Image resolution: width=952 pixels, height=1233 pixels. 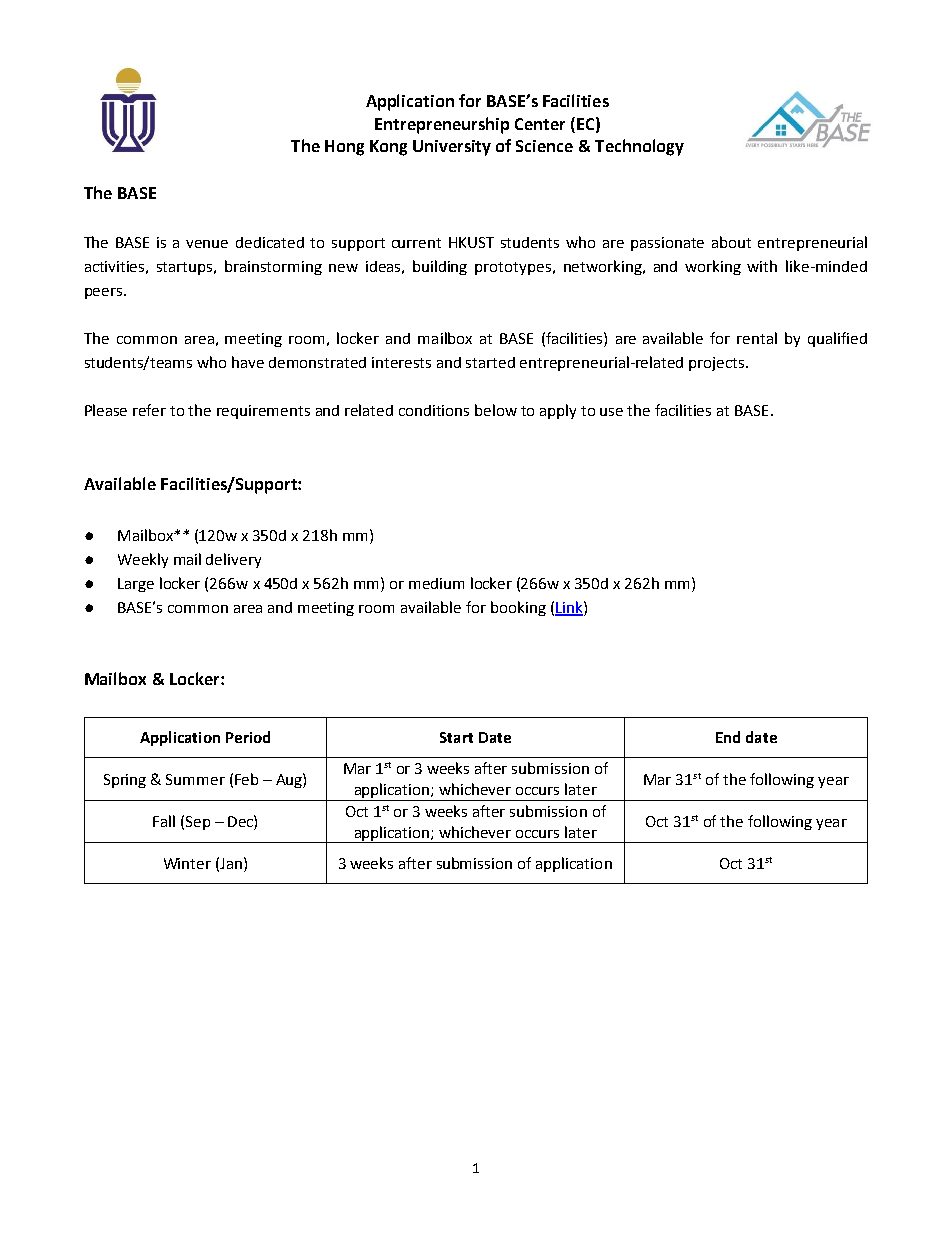 I want to click on building, so click(x=440, y=267).
